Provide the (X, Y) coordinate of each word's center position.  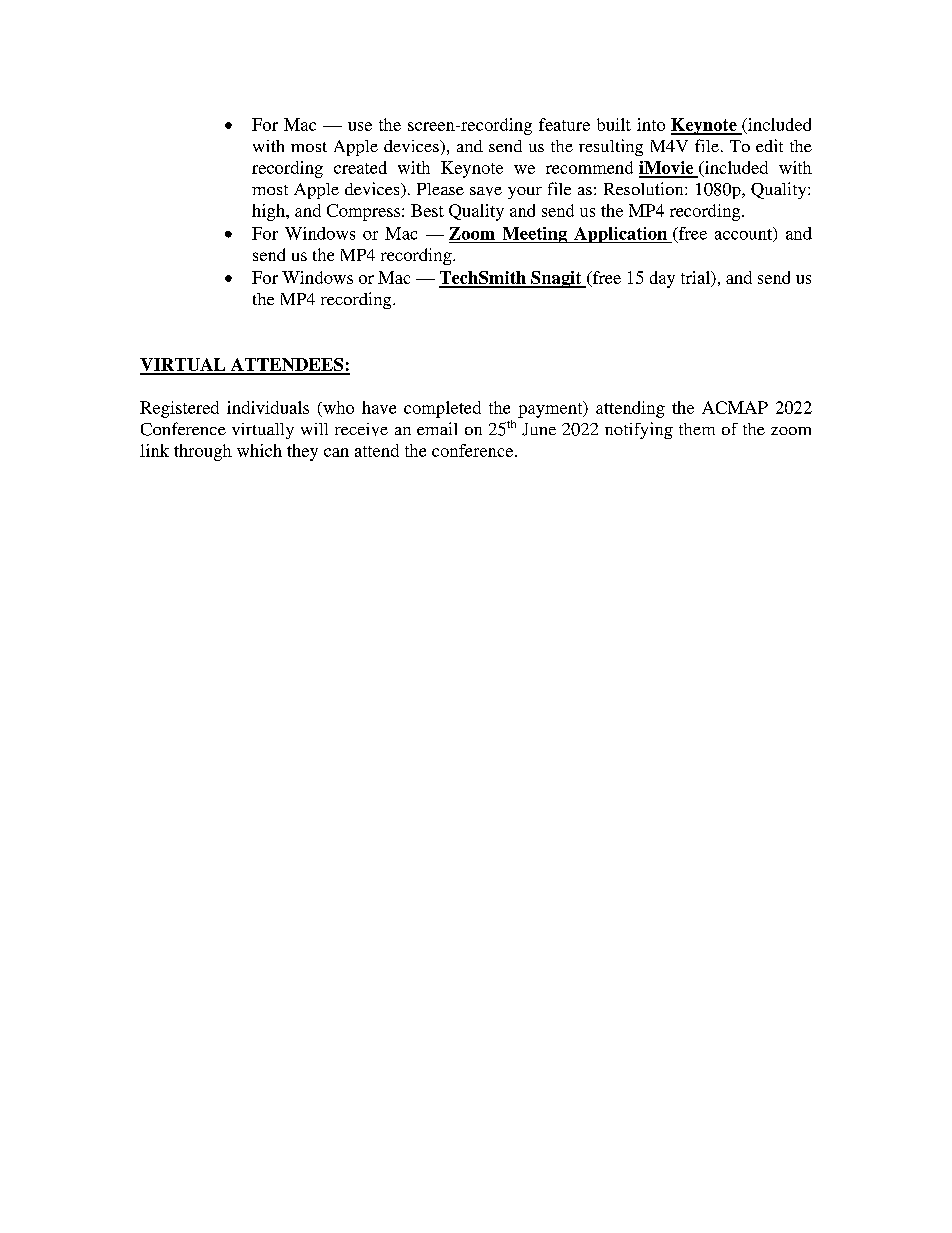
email (437, 428)
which (259, 450)
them (697, 429)
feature (564, 124)
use (360, 126)
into (651, 124)
